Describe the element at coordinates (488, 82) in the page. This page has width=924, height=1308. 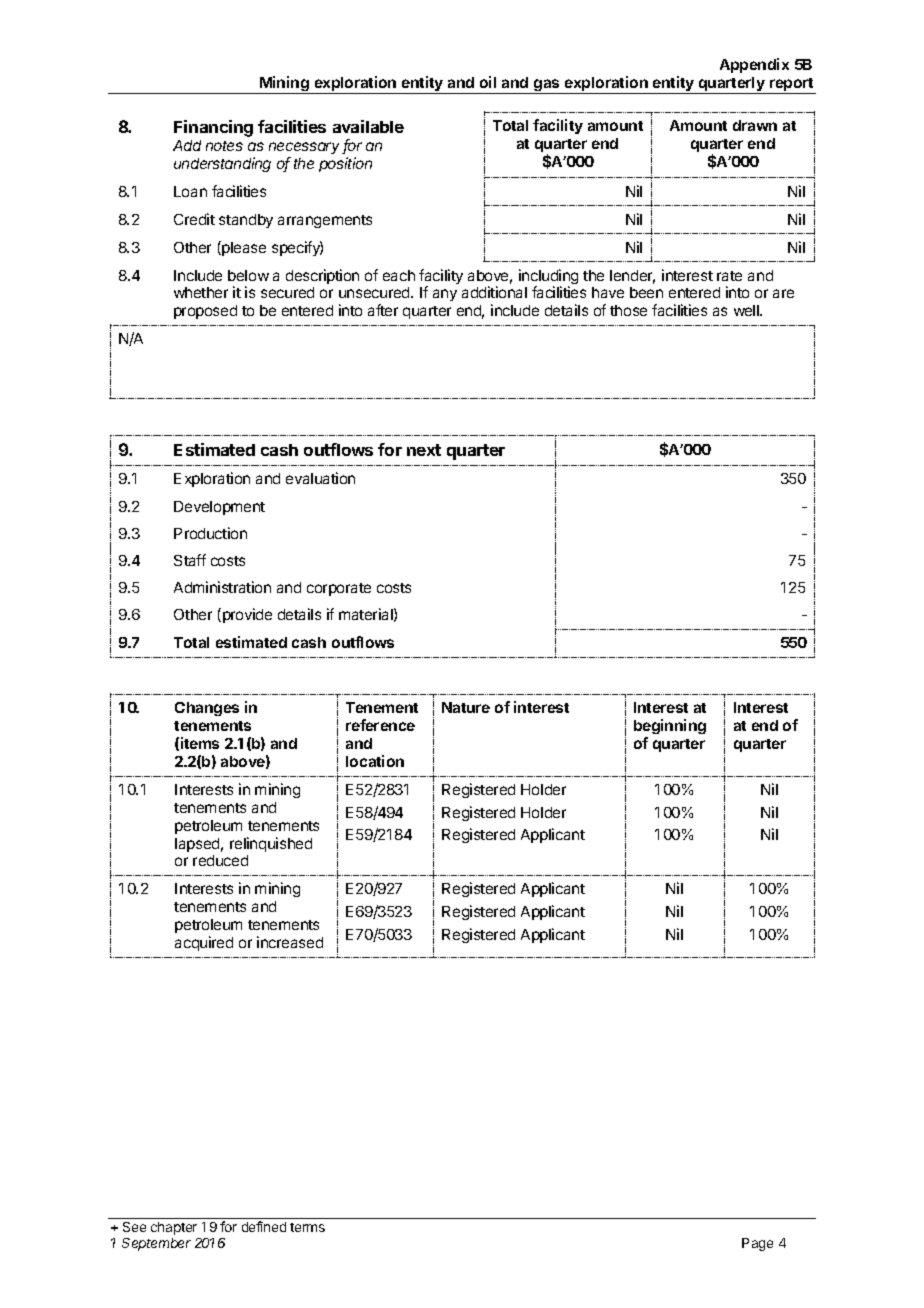
I see `oil` at that location.
